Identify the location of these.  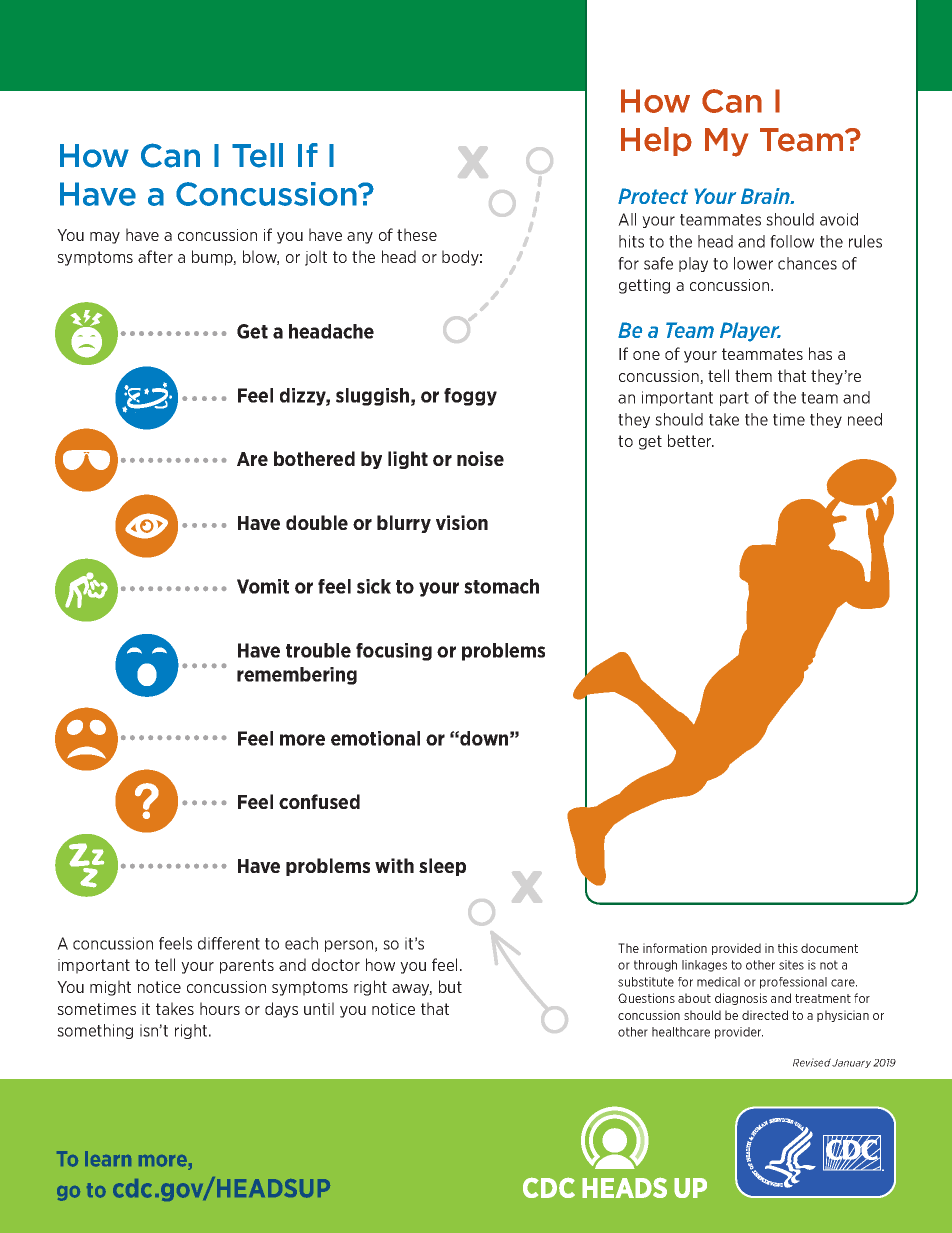
(417, 234).
